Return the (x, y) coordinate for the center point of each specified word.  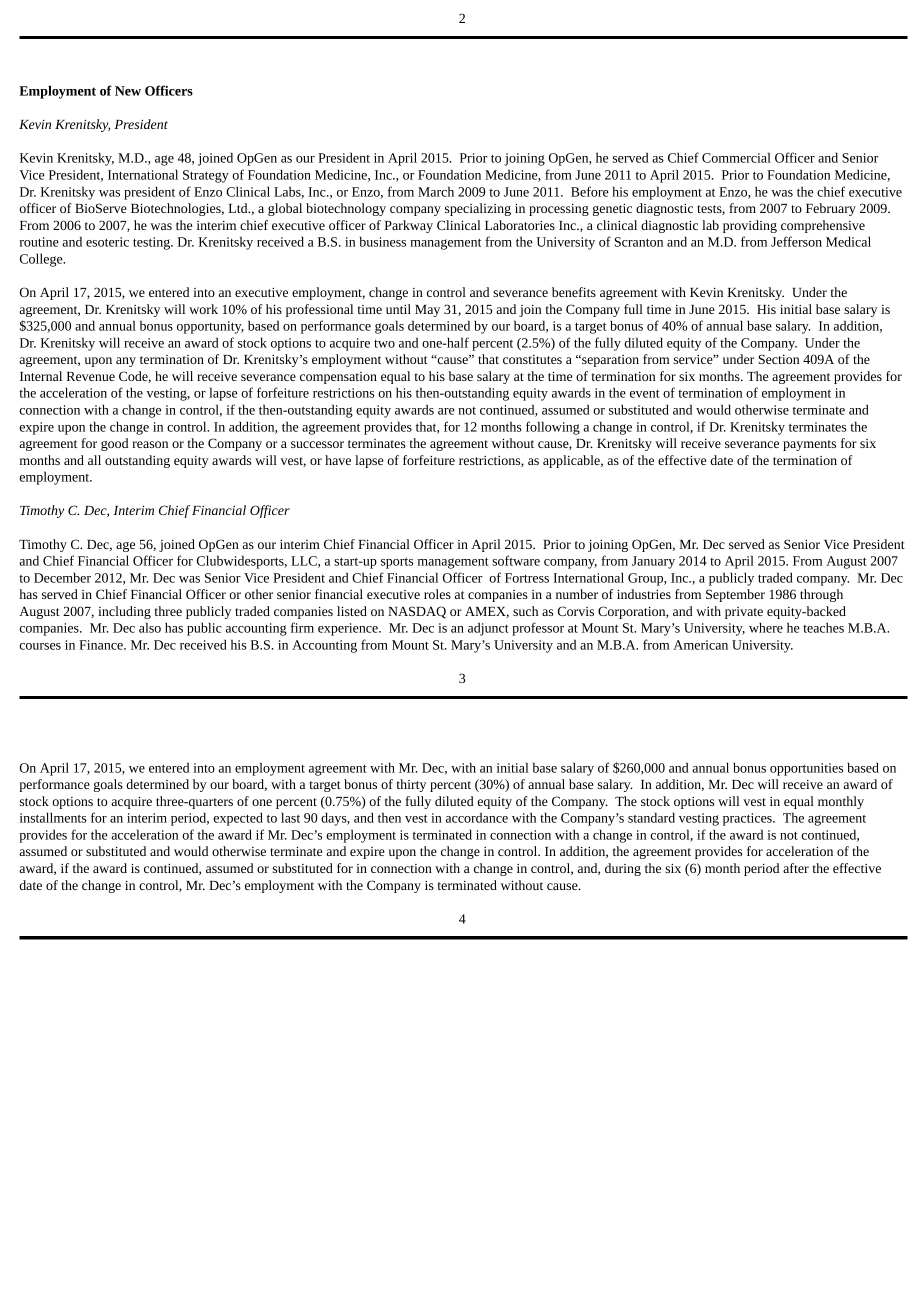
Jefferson (796, 241)
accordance (477, 817)
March (436, 191)
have (338, 460)
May (427, 311)
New (128, 91)
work (203, 309)
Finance (102, 645)
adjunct (488, 629)
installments (53, 817)
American (700, 645)
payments (809, 445)
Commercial (736, 157)
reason (150, 444)
